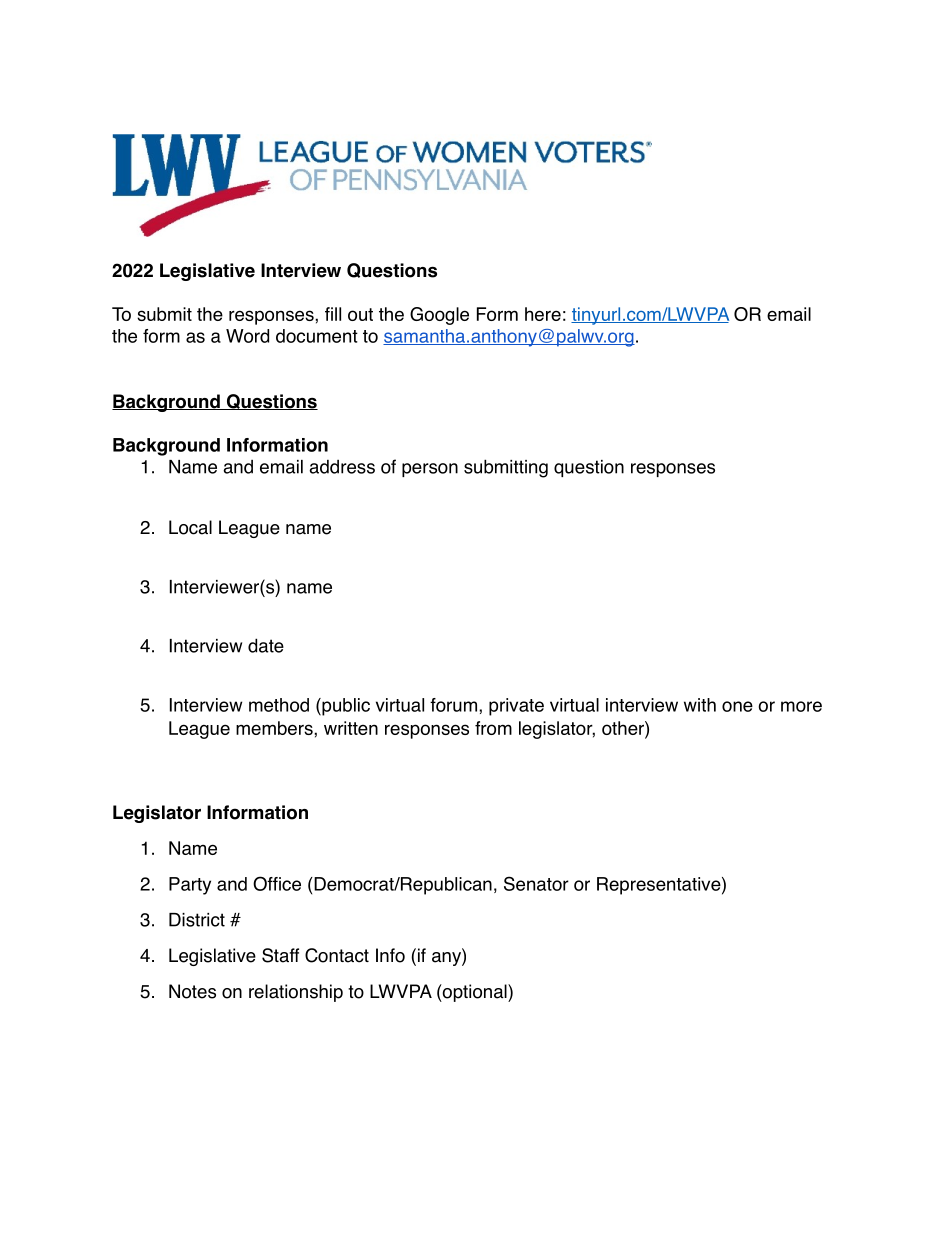  Describe the element at coordinates (247, 336) in the screenshot. I see `Word` at that location.
